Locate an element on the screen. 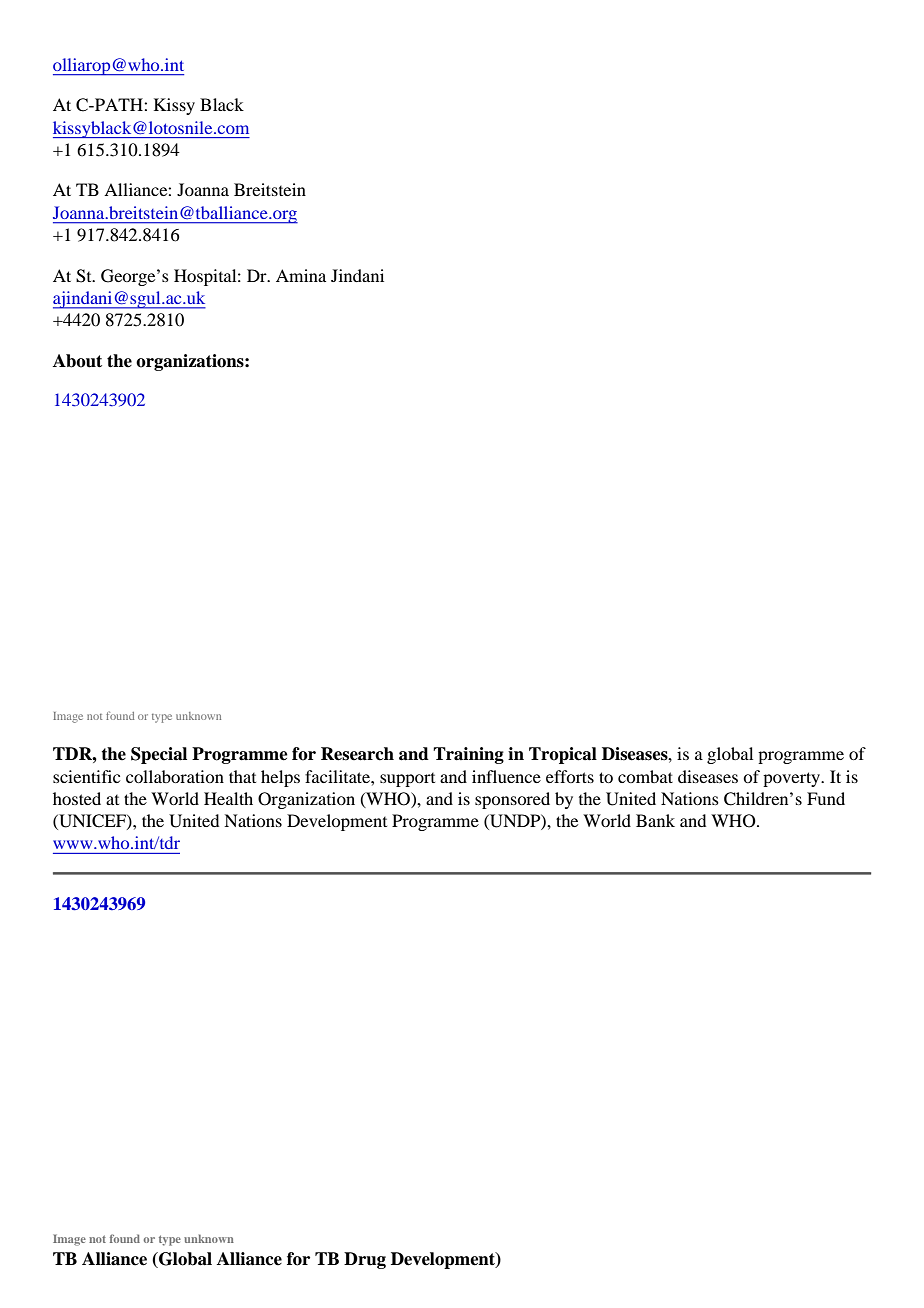 The image size is (924, 1308). influence is located at coordinates (506, 776).
